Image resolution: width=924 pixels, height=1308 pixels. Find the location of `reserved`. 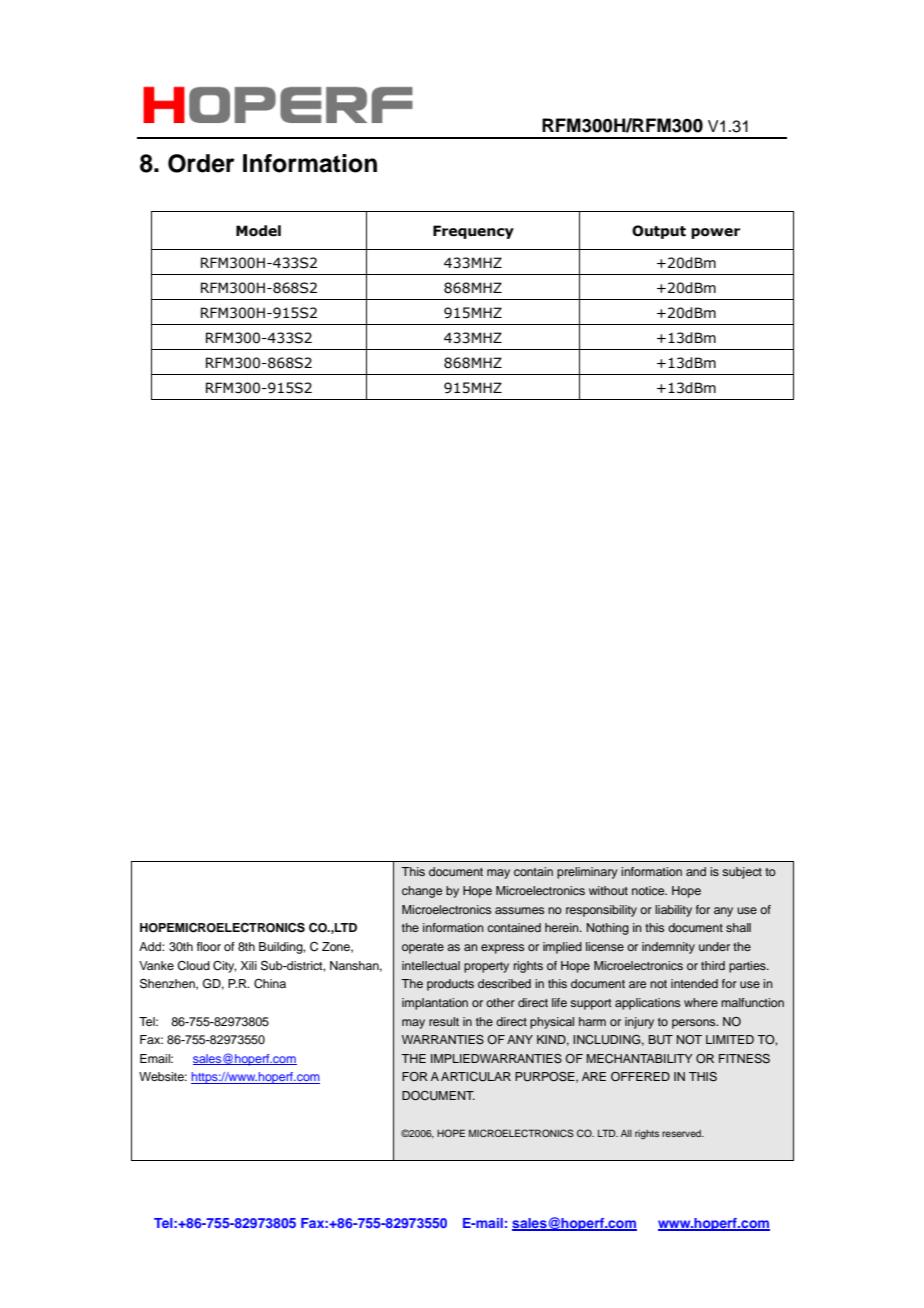

reserved is located at coordinates (682, 1133).
